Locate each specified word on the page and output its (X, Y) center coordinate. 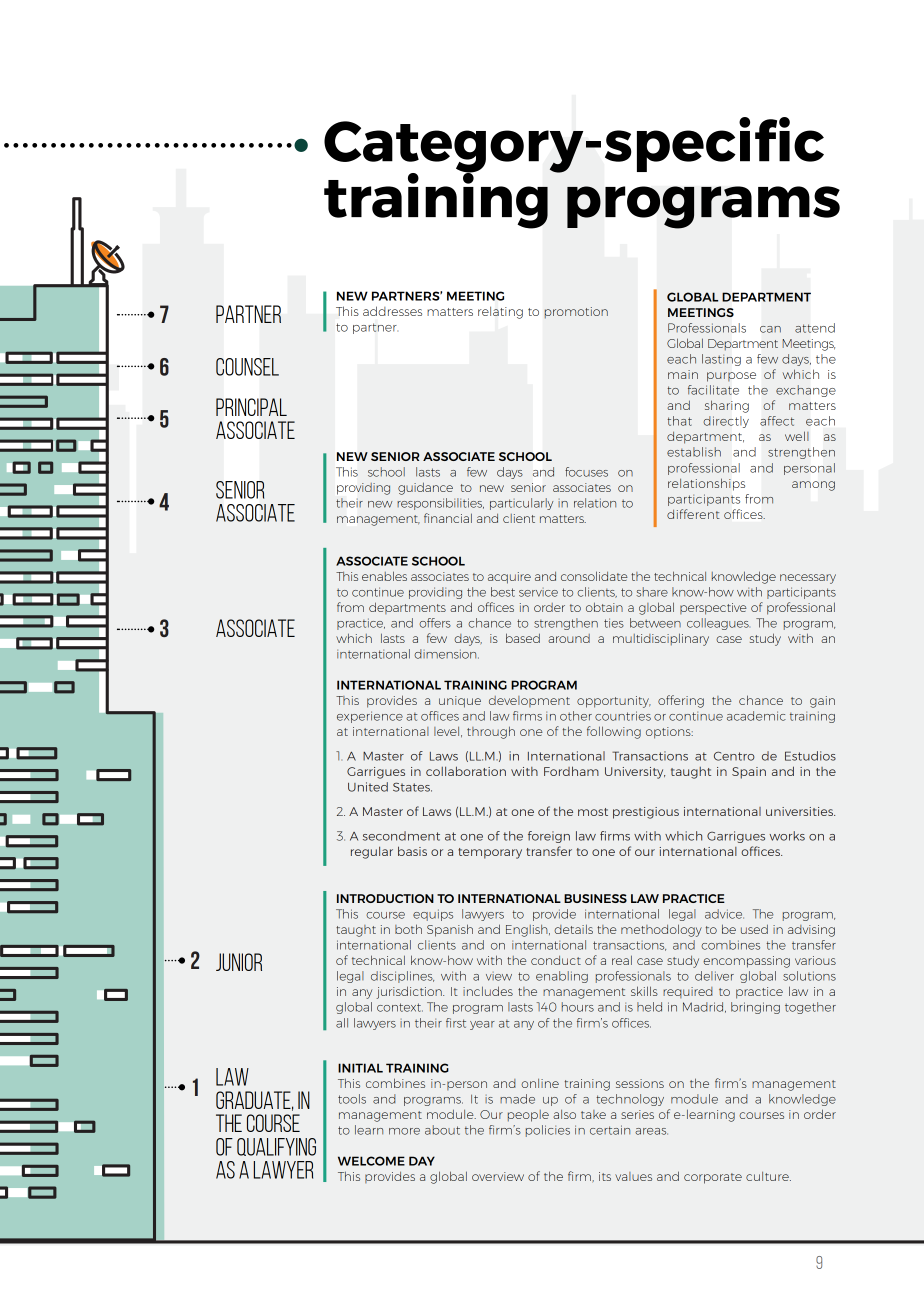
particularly (521, 504)
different (693, 514)
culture (768, 1176)
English (528, 931)
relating (500, 312)
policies (548, 1131)
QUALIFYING (276, 1147)
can (770, 329)
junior (239, 962)
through (491, 732)
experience (370, 717)
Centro (734, 756)
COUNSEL (247, 367)
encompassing (746, 962)
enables (384, 576)
